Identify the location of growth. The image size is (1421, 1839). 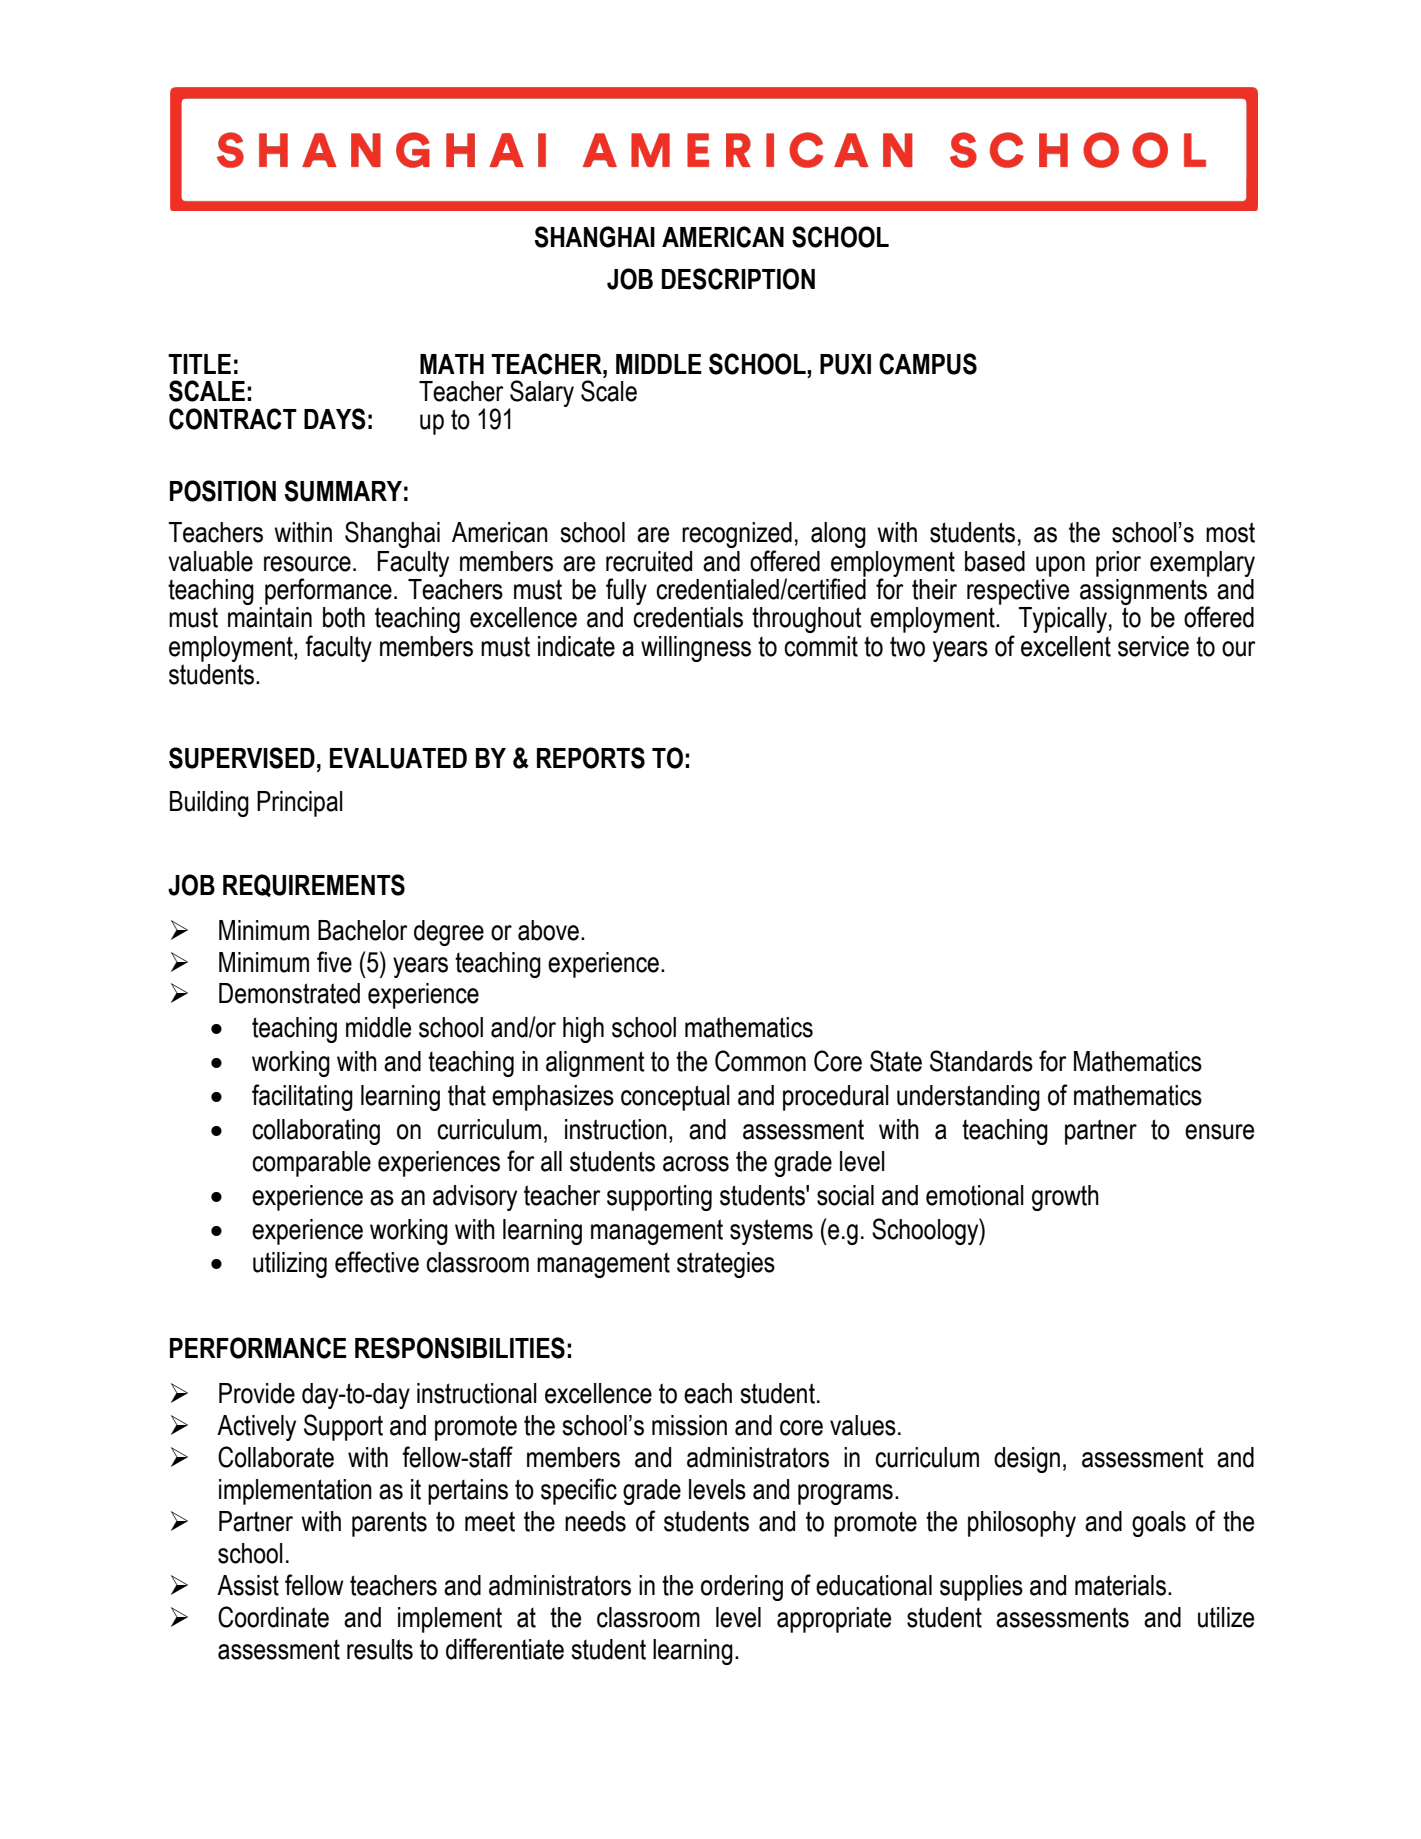
(1065, 1198).
